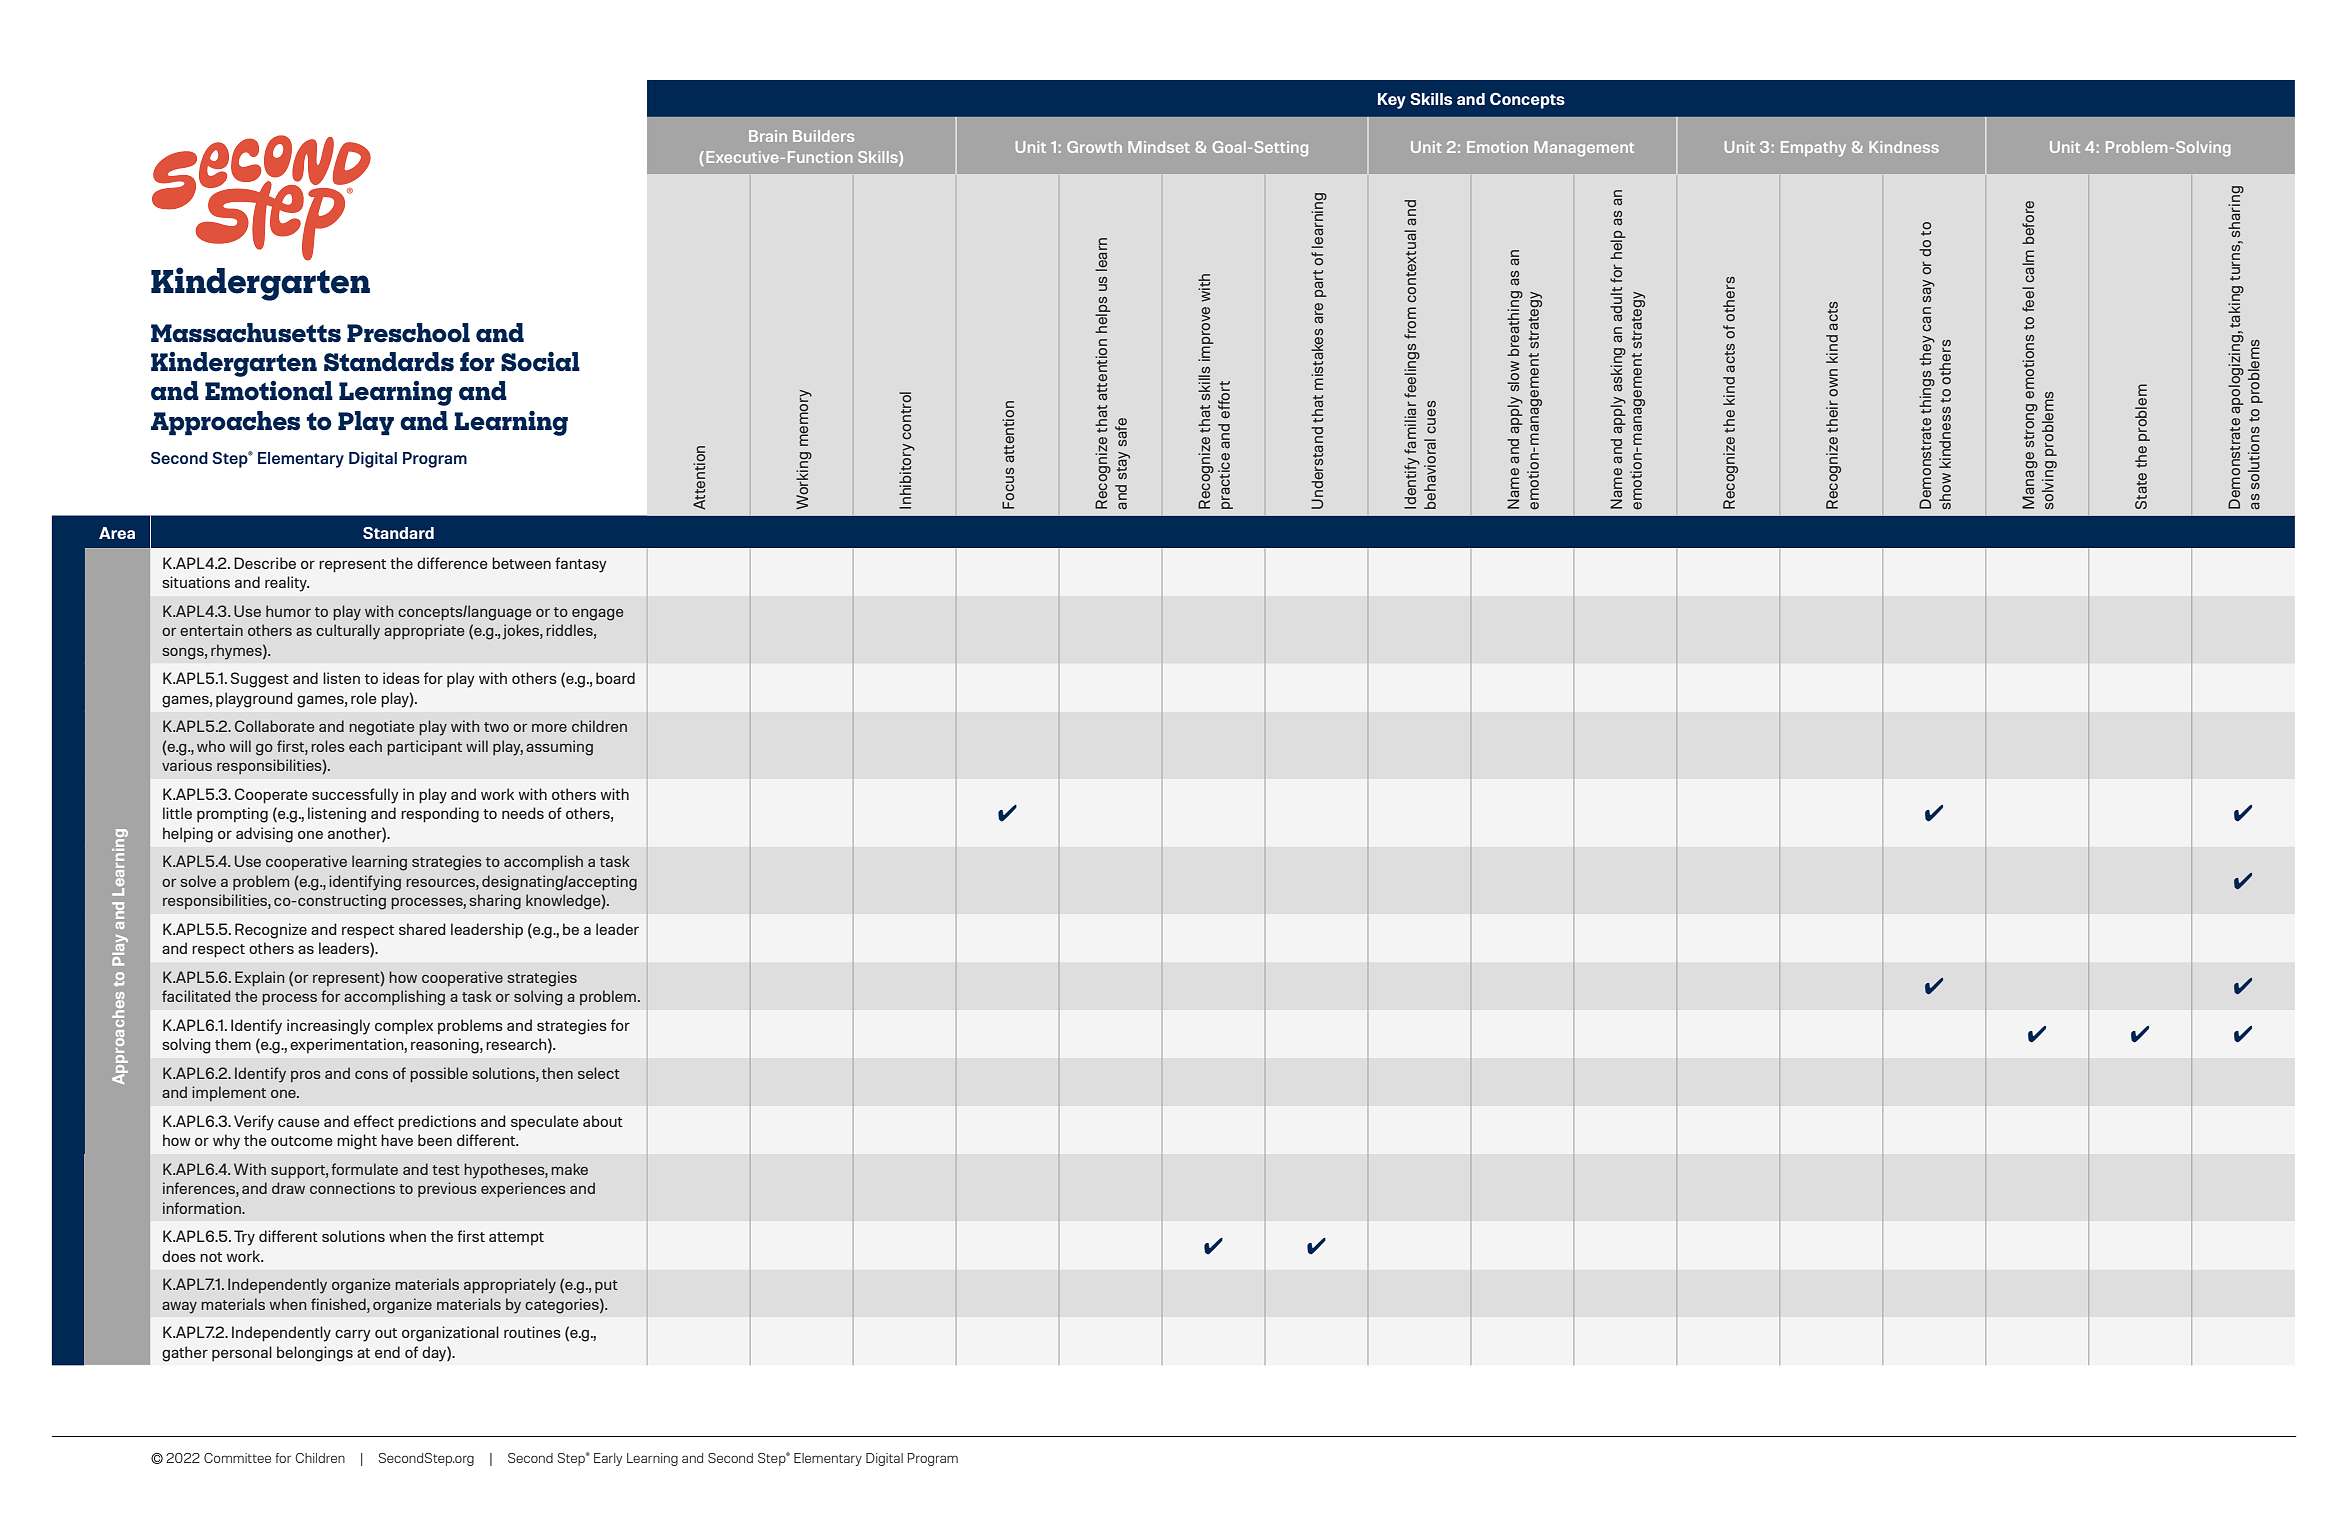 The image size is (2348, 1519). Describe the element at coordinates (768, 136) in the page. I see `Brain` at that location.
